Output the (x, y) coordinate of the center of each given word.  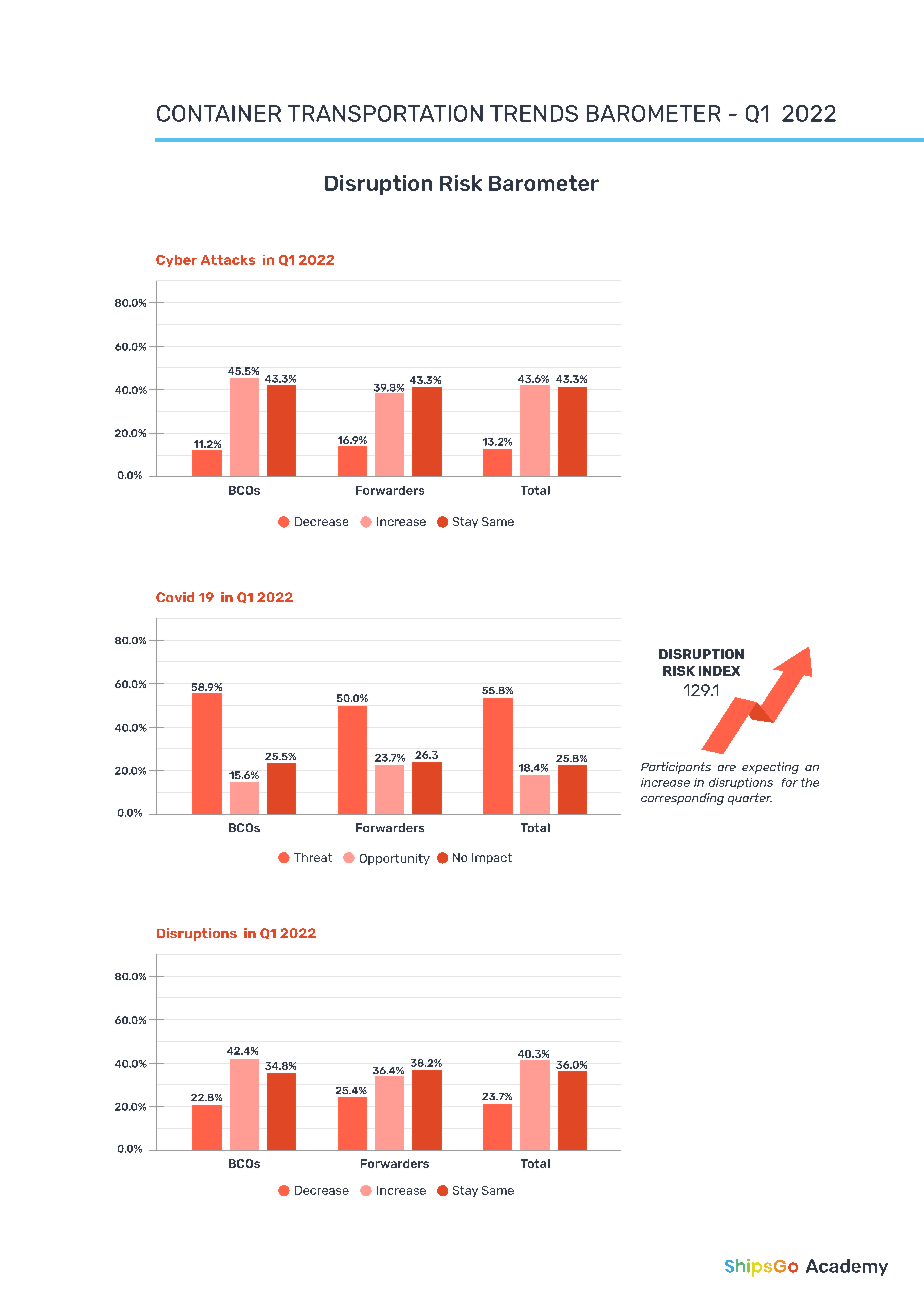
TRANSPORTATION (385, 113)
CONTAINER (219, 113)
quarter (750, 799)
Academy (847, 1267)
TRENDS (534, 113)
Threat (313, 857)
